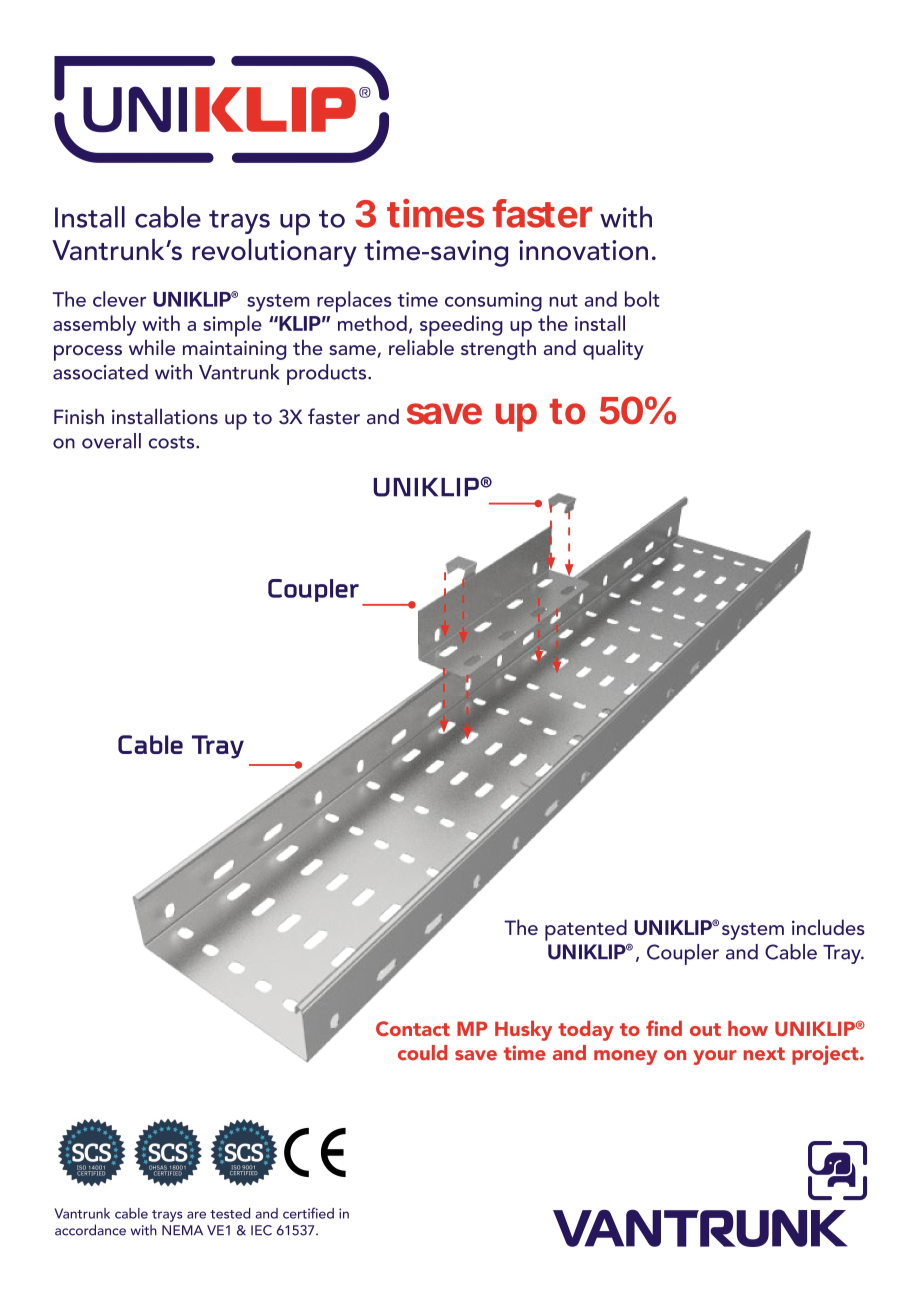 Image resolution: width=924 pixels, height=1308 pixels. Describe the element at coordinates (493, 302) in the screenshot. I see `consuming` at that location.
